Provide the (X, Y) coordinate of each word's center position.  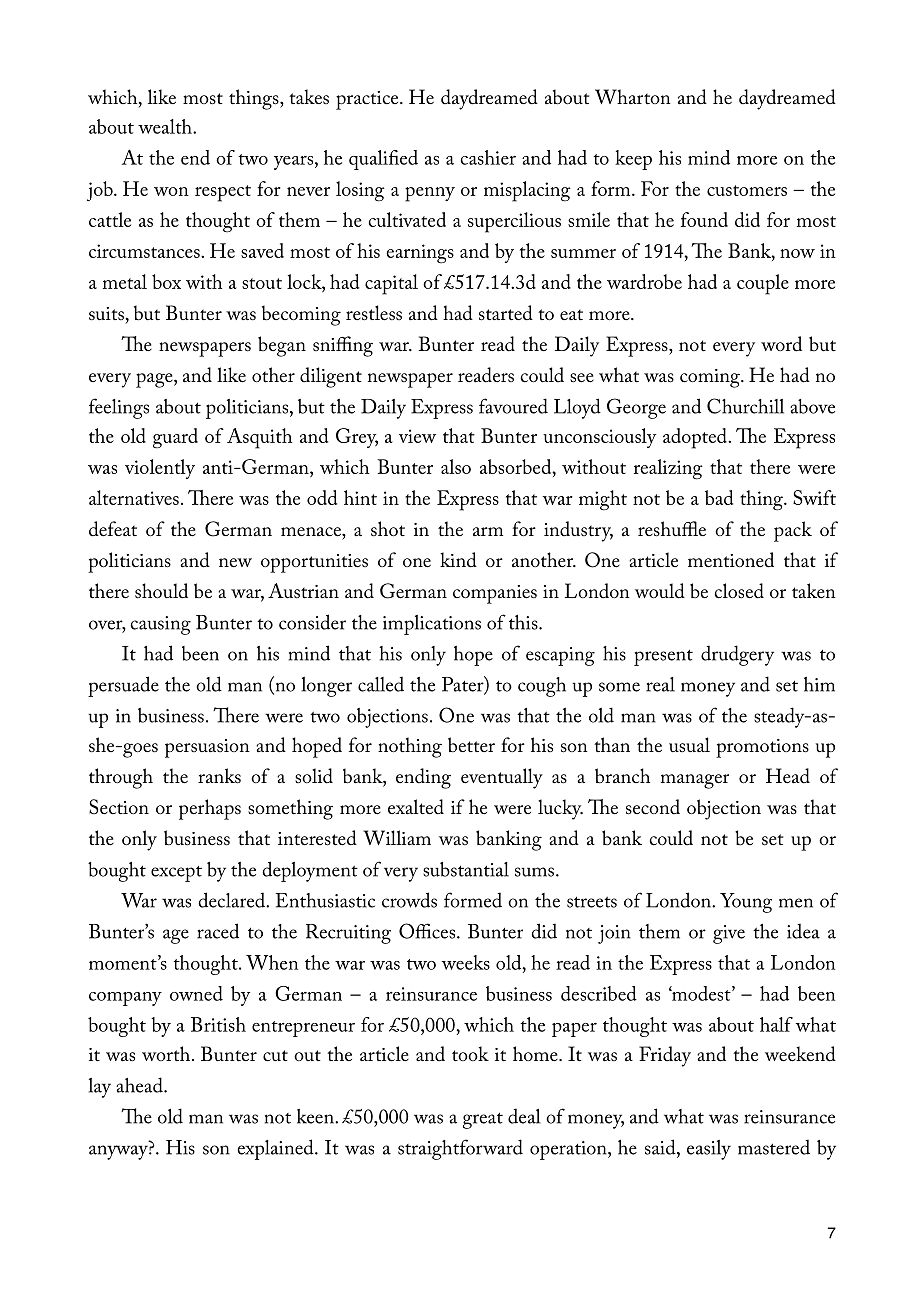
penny (430, 194)
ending (423, 778)
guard (175, 438)
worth (166, 1053)
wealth (166, 126)
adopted (696, 438)
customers (747, 190)
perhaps (210, 809)
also (456, 466)
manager (695, 781)
